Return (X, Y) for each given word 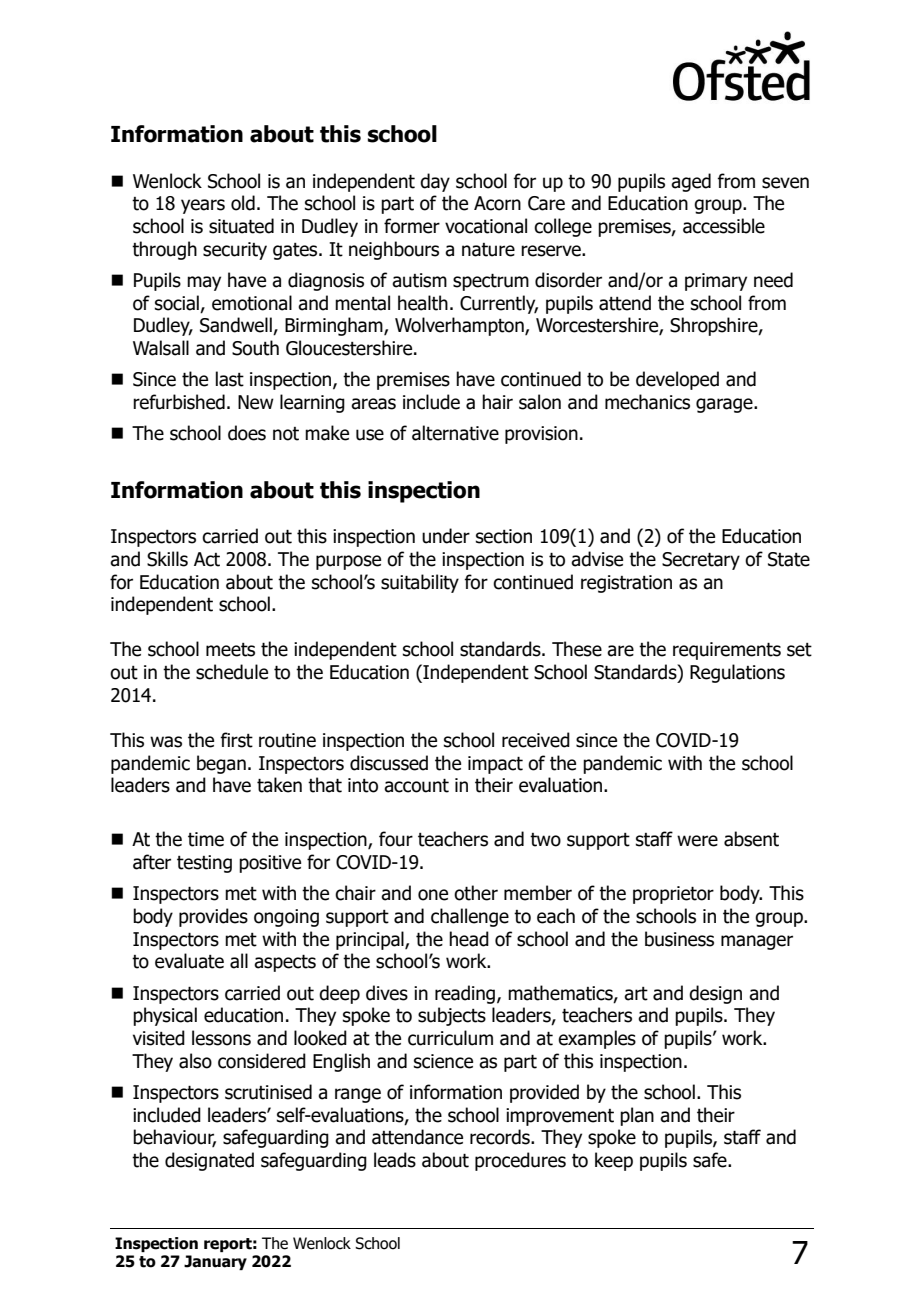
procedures (520, 1161)
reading (465, 994)
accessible (724, 226)
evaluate (189, 961)
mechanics (647, 402)
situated (241, 226)
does (247, 433)
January (215, 1262)
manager (757, 942)
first (236, 740)
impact (495, 765)
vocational (486, 226)
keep (614, 1161)
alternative (455, 433)
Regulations (737, 673)
